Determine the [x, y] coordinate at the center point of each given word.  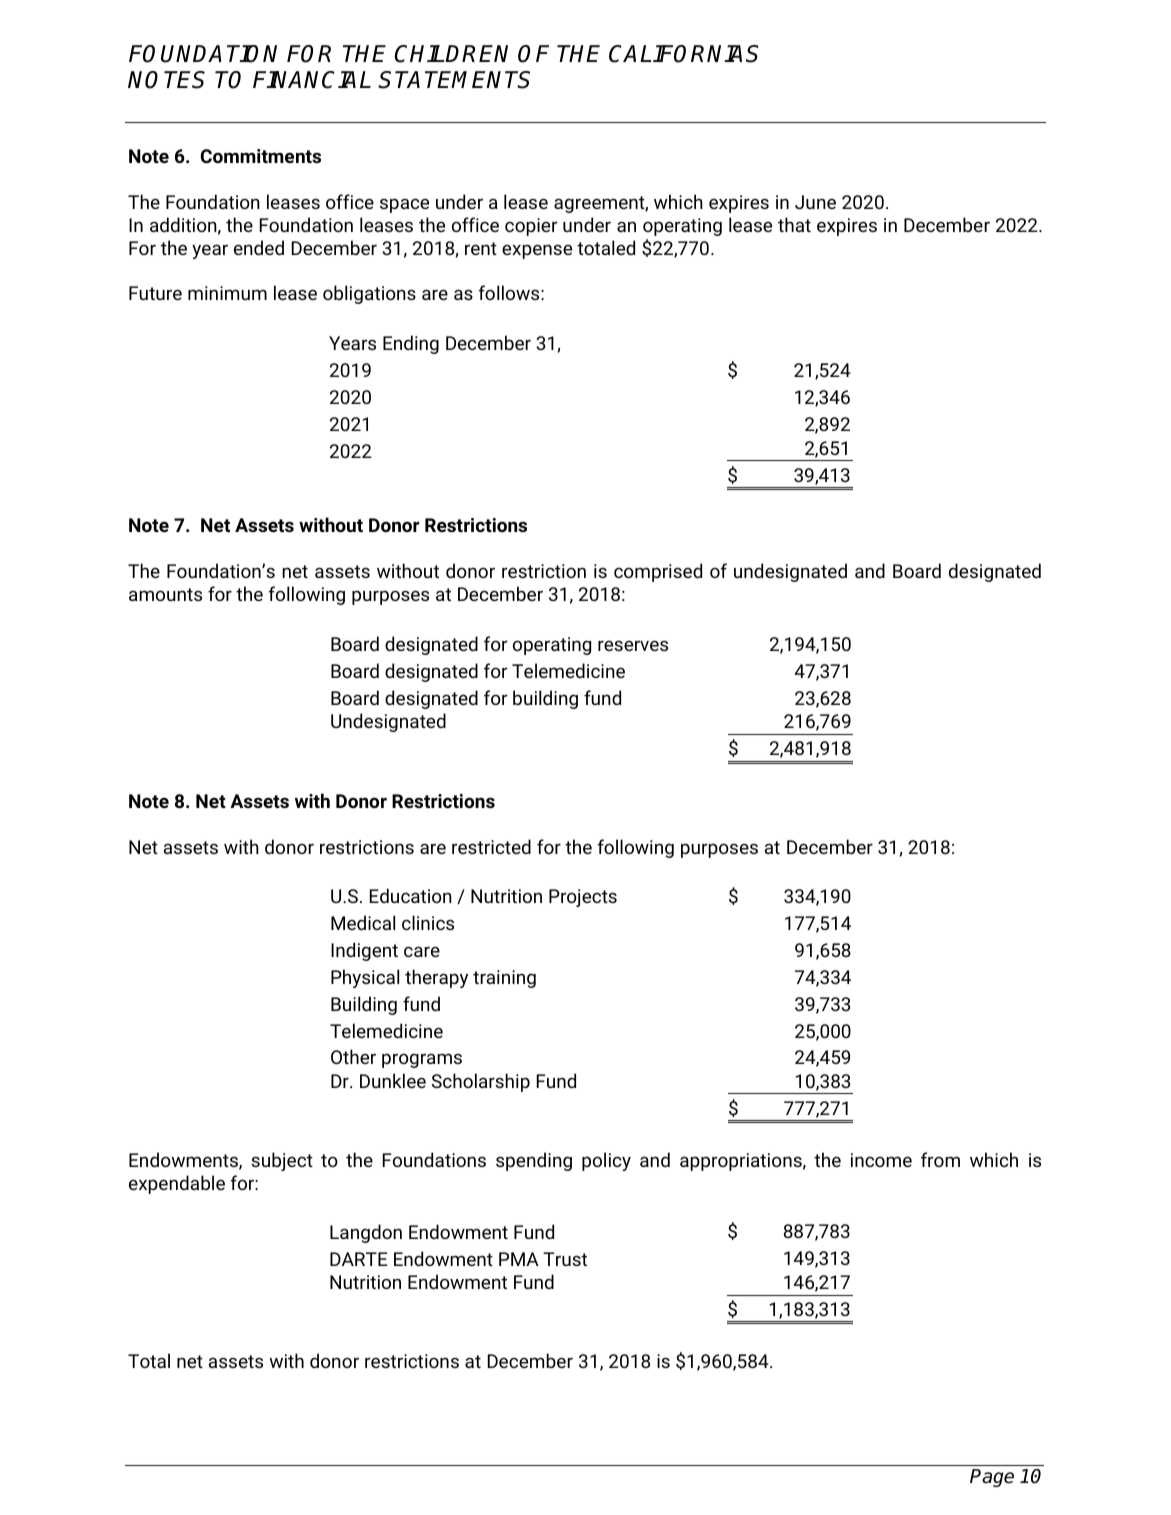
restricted [491, 846]
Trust [565, 1259]
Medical [363, 922]
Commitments [260, 156]
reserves [633, 645]
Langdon [366, 1233]
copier [531, 227]
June [815, 202]
